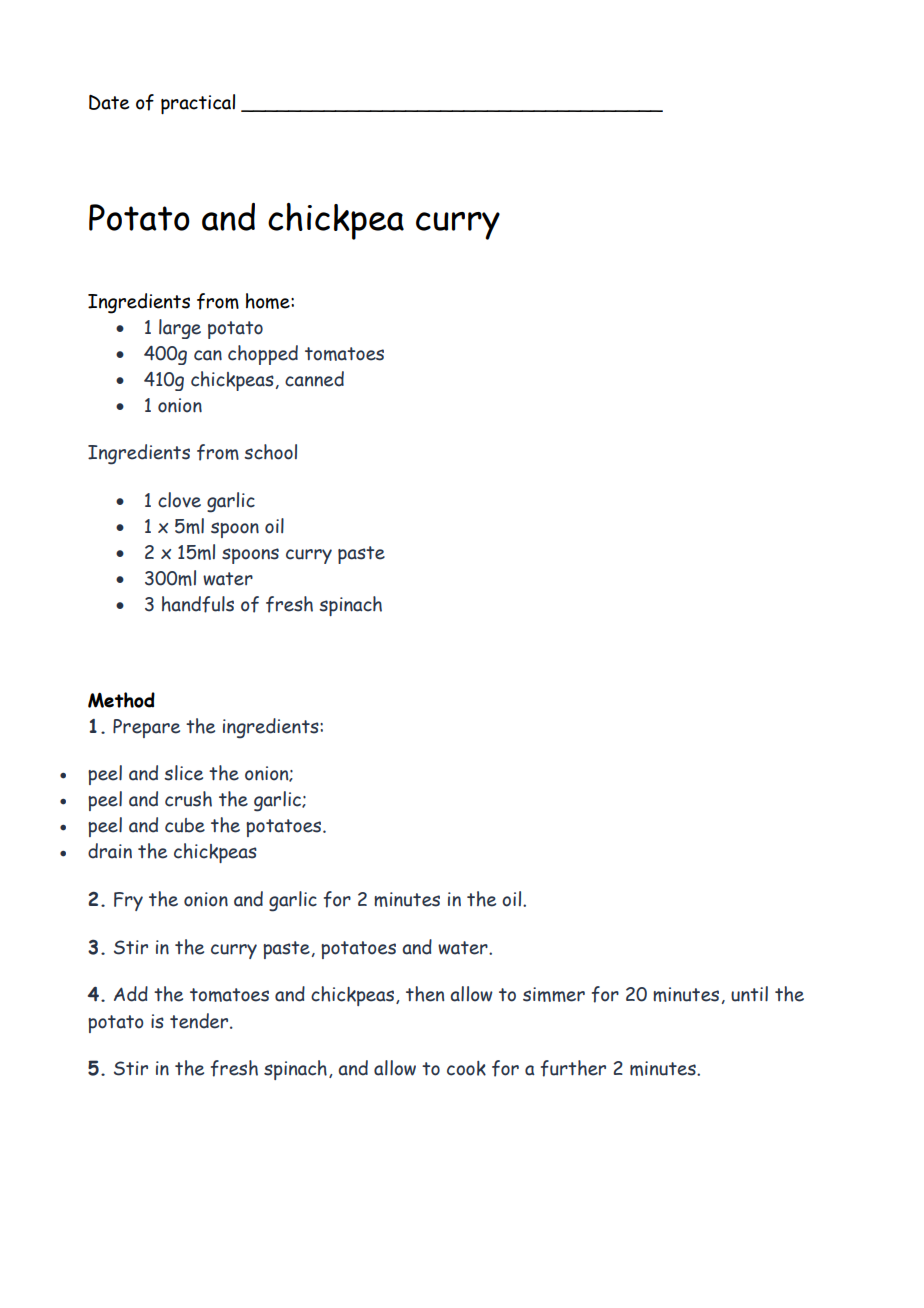 The height and width of the image is (1308, 924). I want to click on practical, so click(198, 104).
